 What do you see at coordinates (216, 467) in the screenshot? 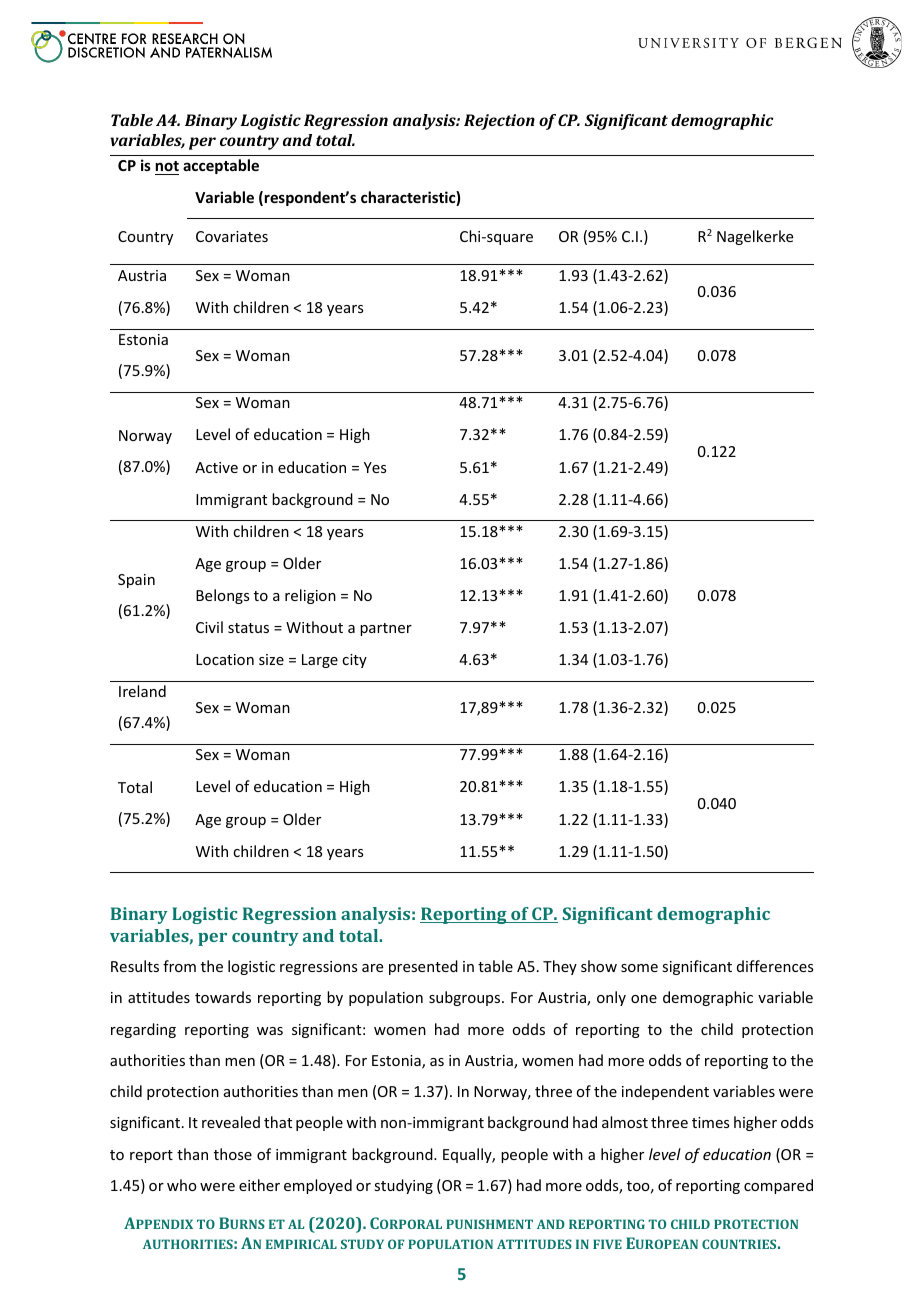
I see `Active` at bounding box center [216, 467].
